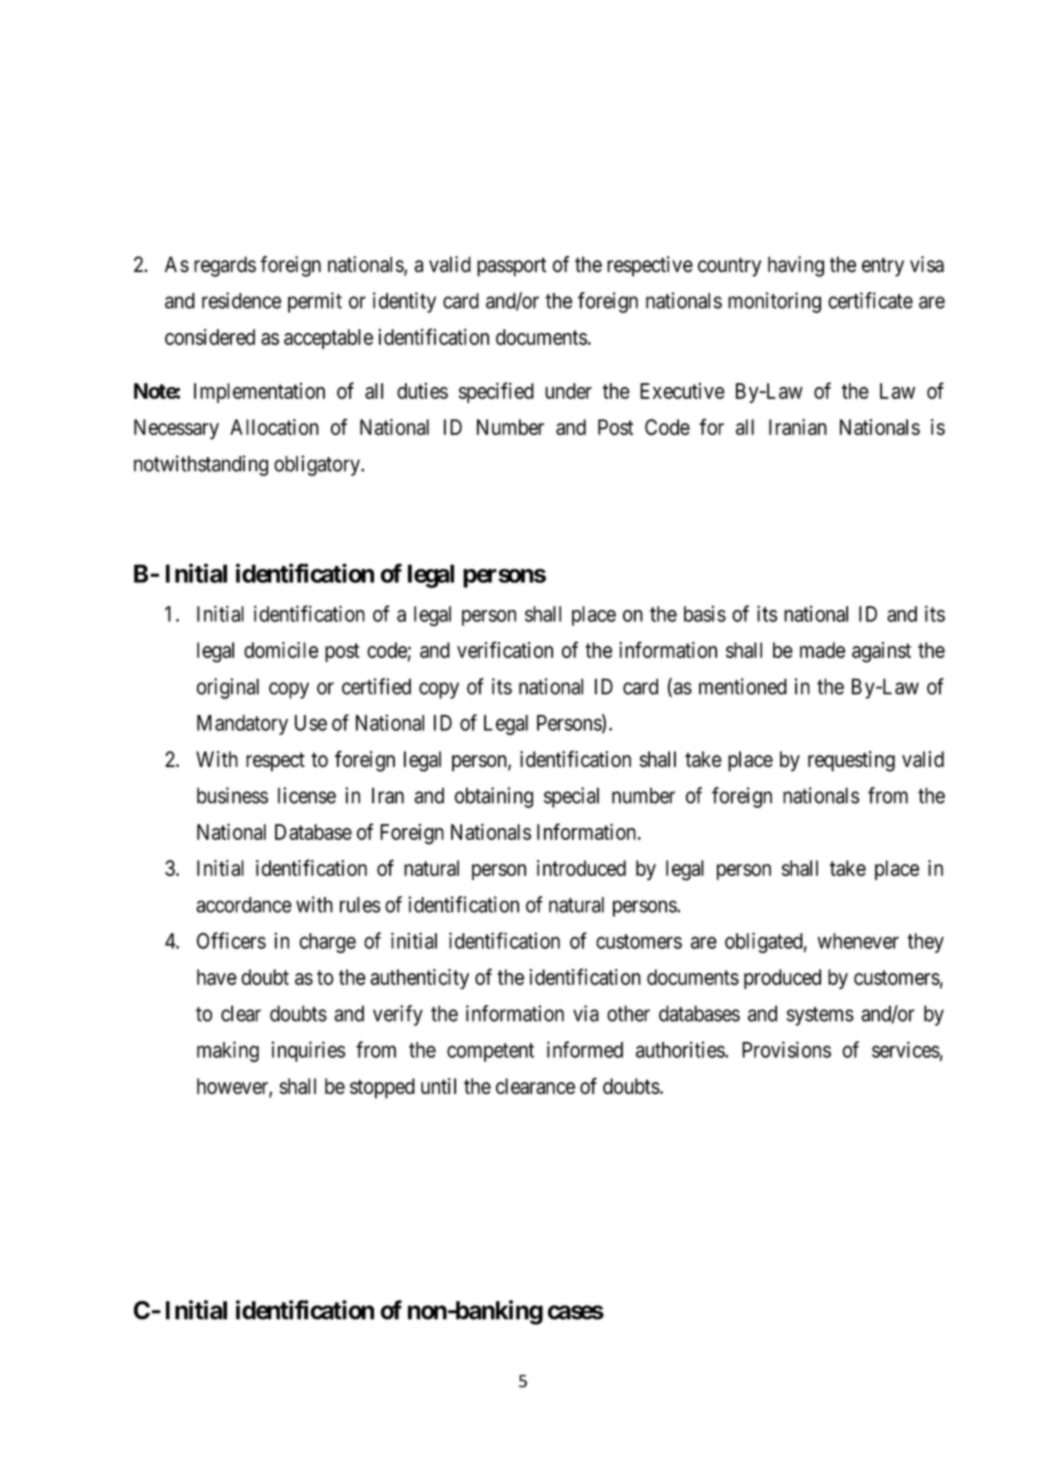 The width and height of the image is (1045, 1478). I want to click on informed, so click(585, 1049).
